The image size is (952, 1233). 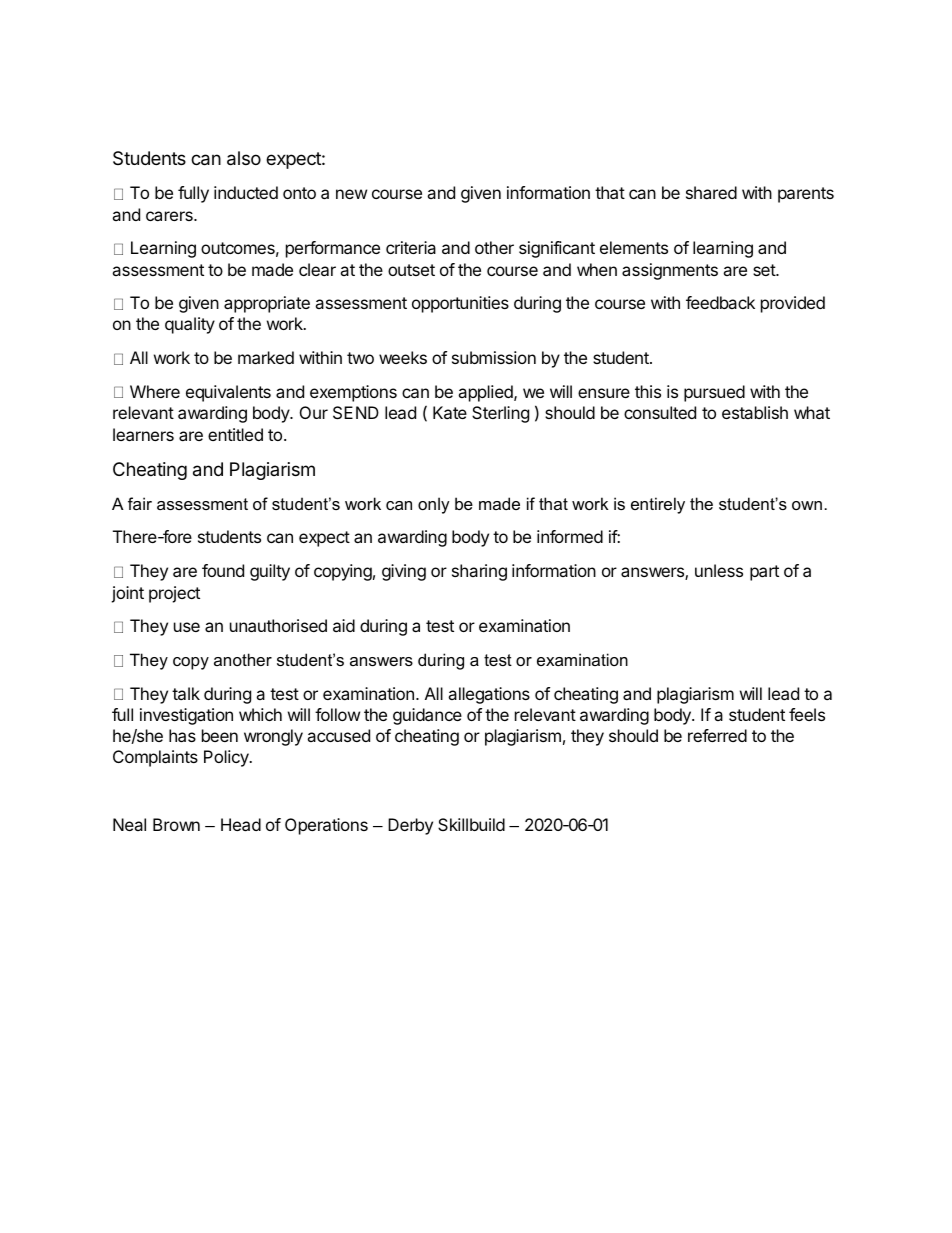 I want to click on Head, so click(x=241, y=824).
